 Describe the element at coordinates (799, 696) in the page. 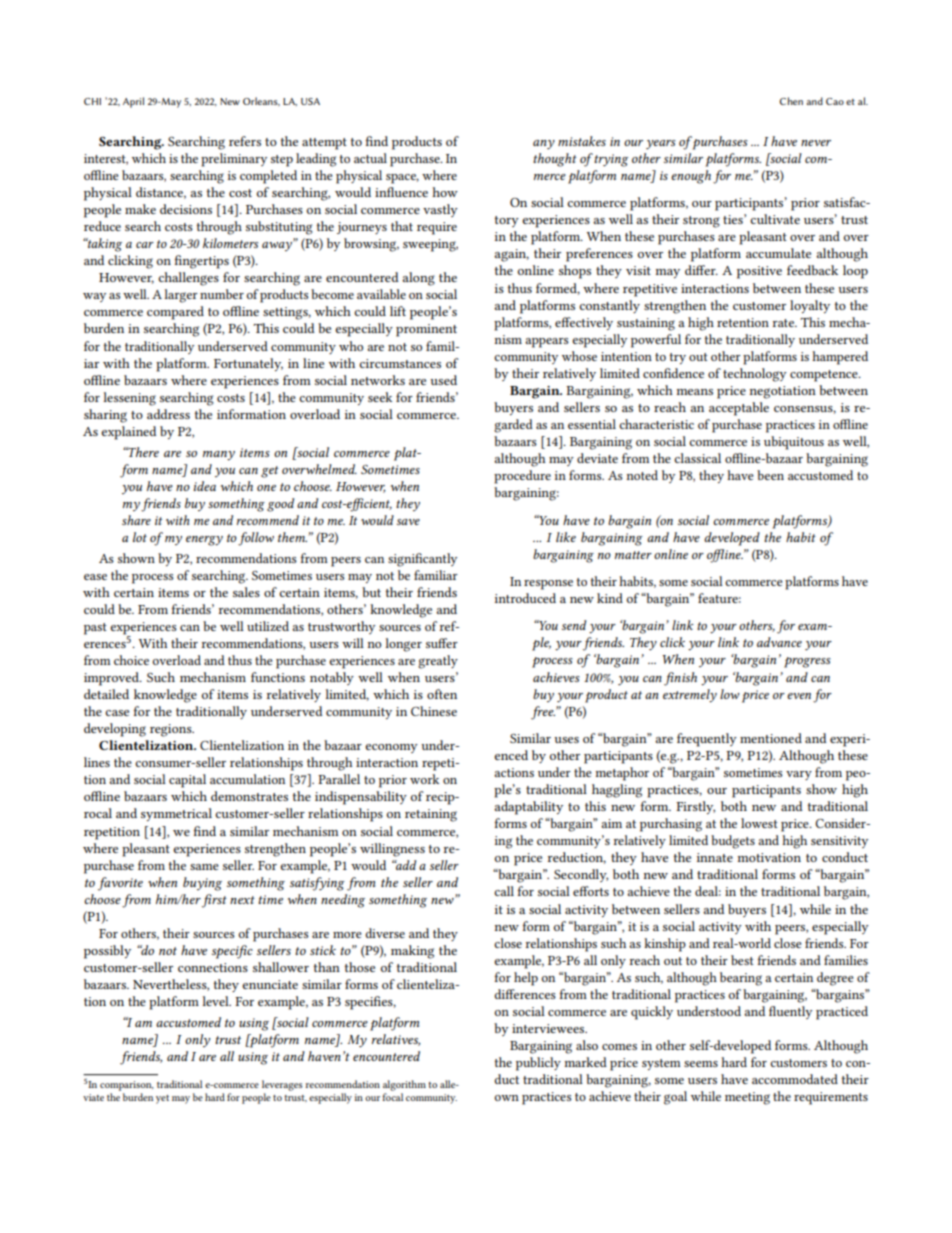

I see `even` at that location.
